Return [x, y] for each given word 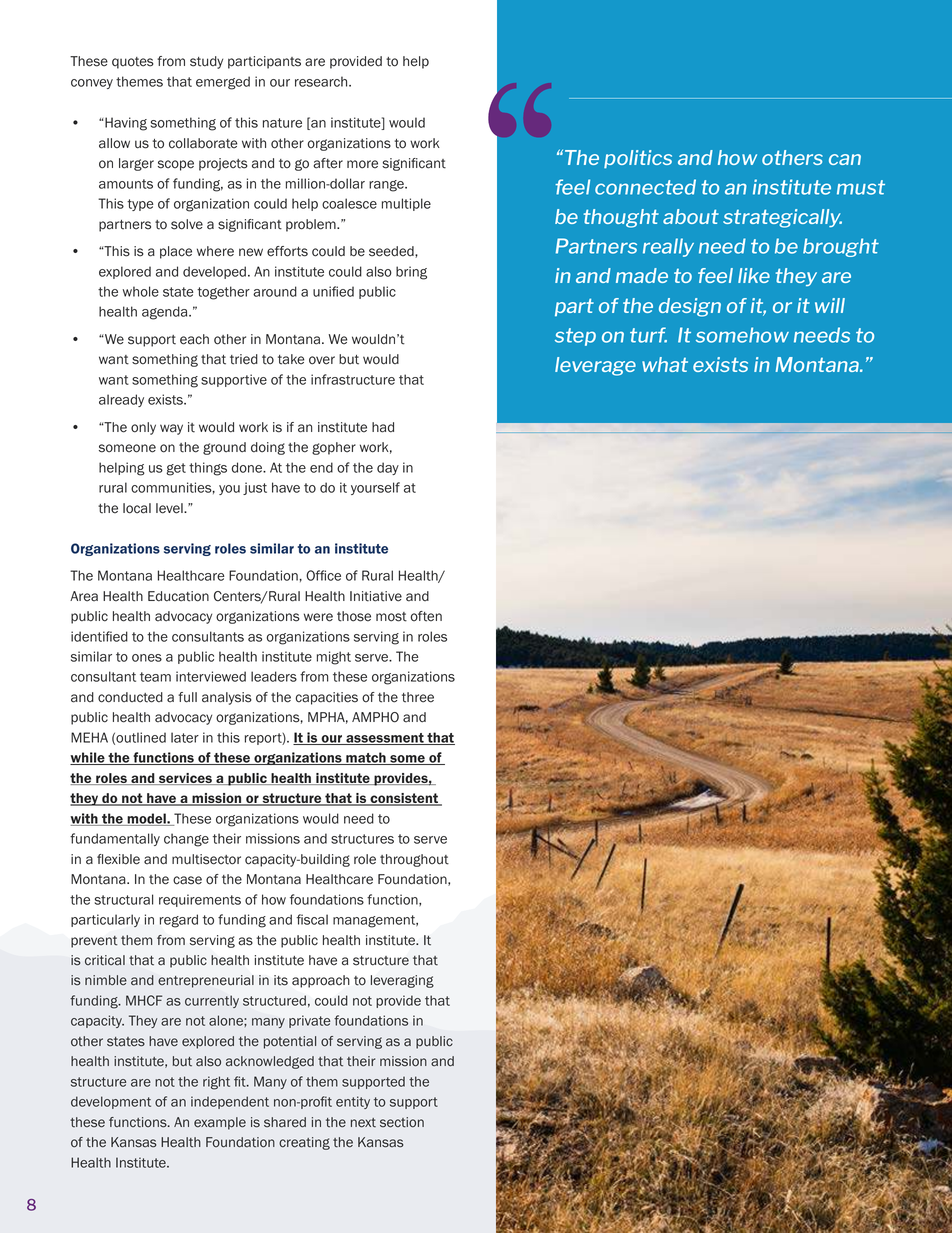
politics [638, 159]
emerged [223, 83]
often [426, 616]
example [220, 1123]
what [665, 364]
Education [178, 596]
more [362, 164]
